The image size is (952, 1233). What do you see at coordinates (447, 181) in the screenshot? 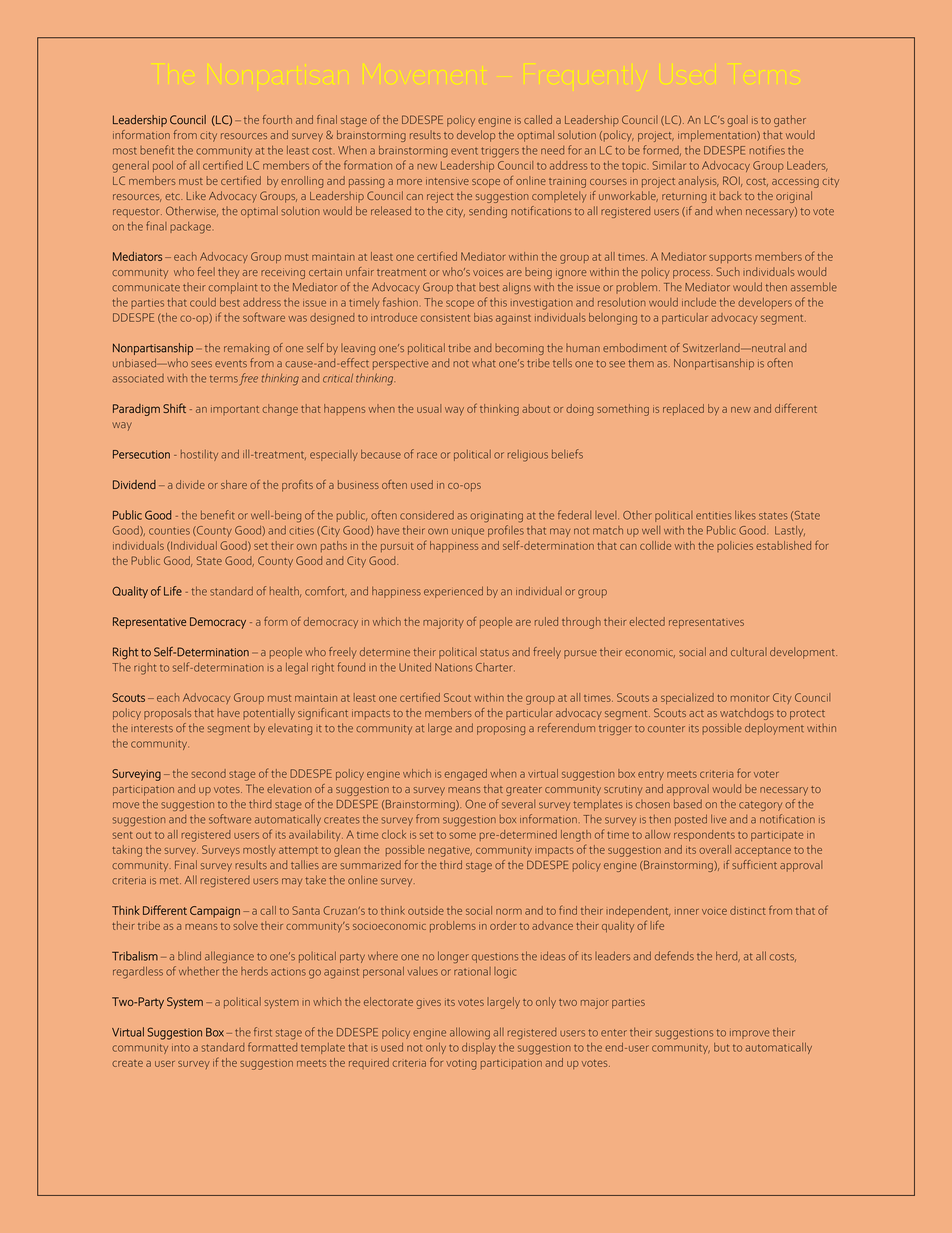
I see `intensive` at bounding box center [447, 181].
